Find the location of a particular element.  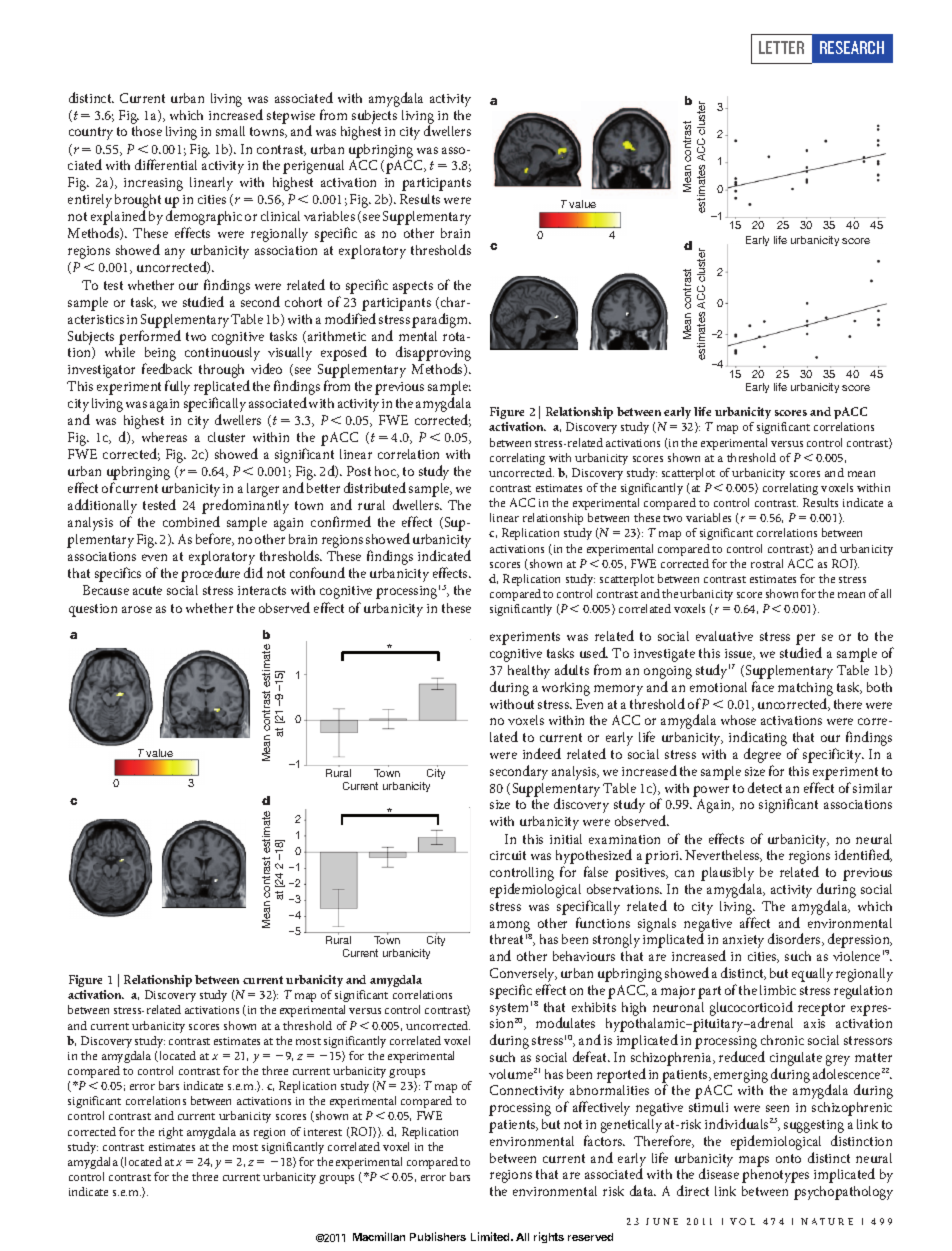

phenotypes is located at coordinates (775, 1176).
